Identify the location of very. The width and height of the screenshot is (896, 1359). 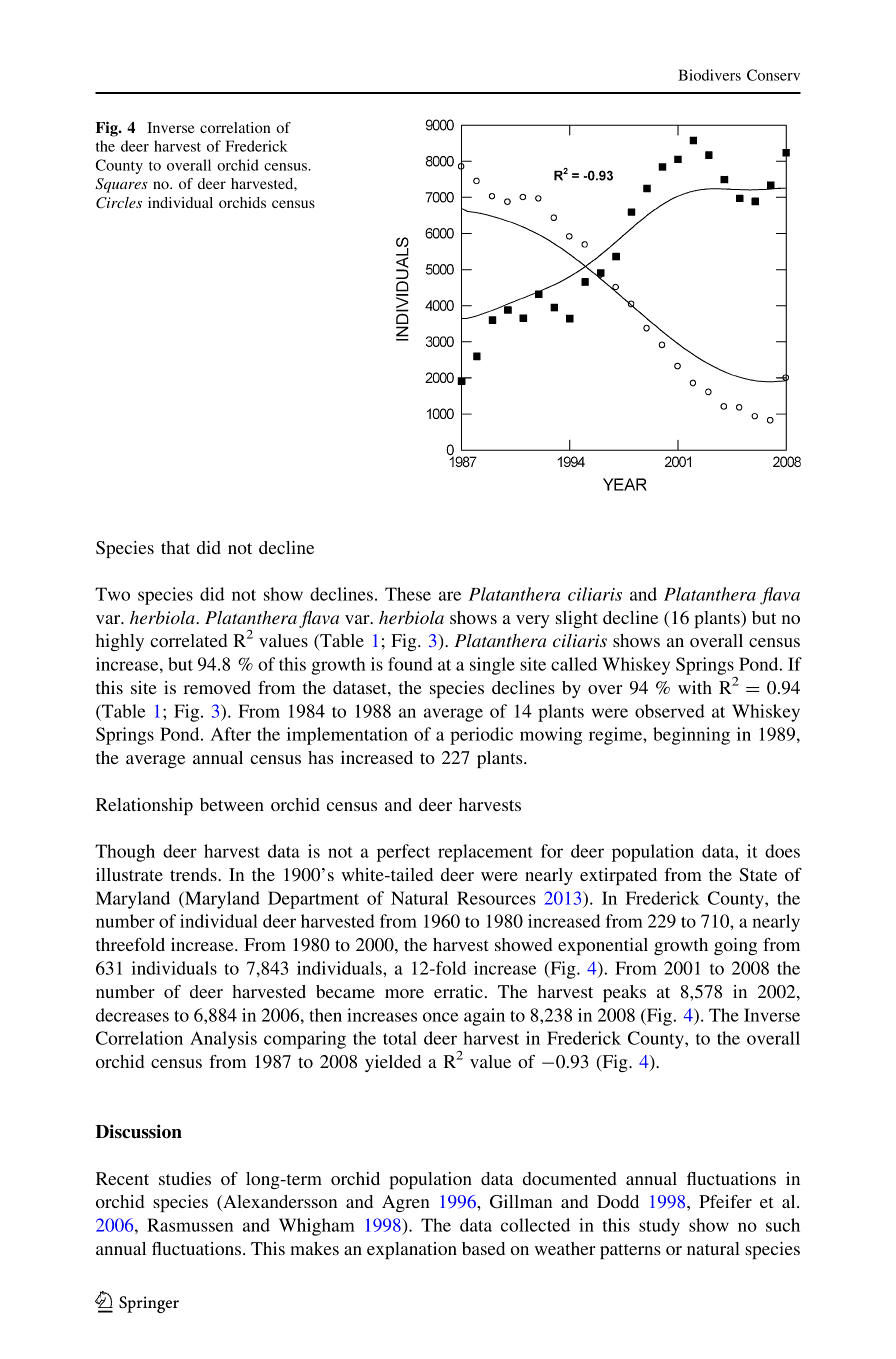
(533, 621).
